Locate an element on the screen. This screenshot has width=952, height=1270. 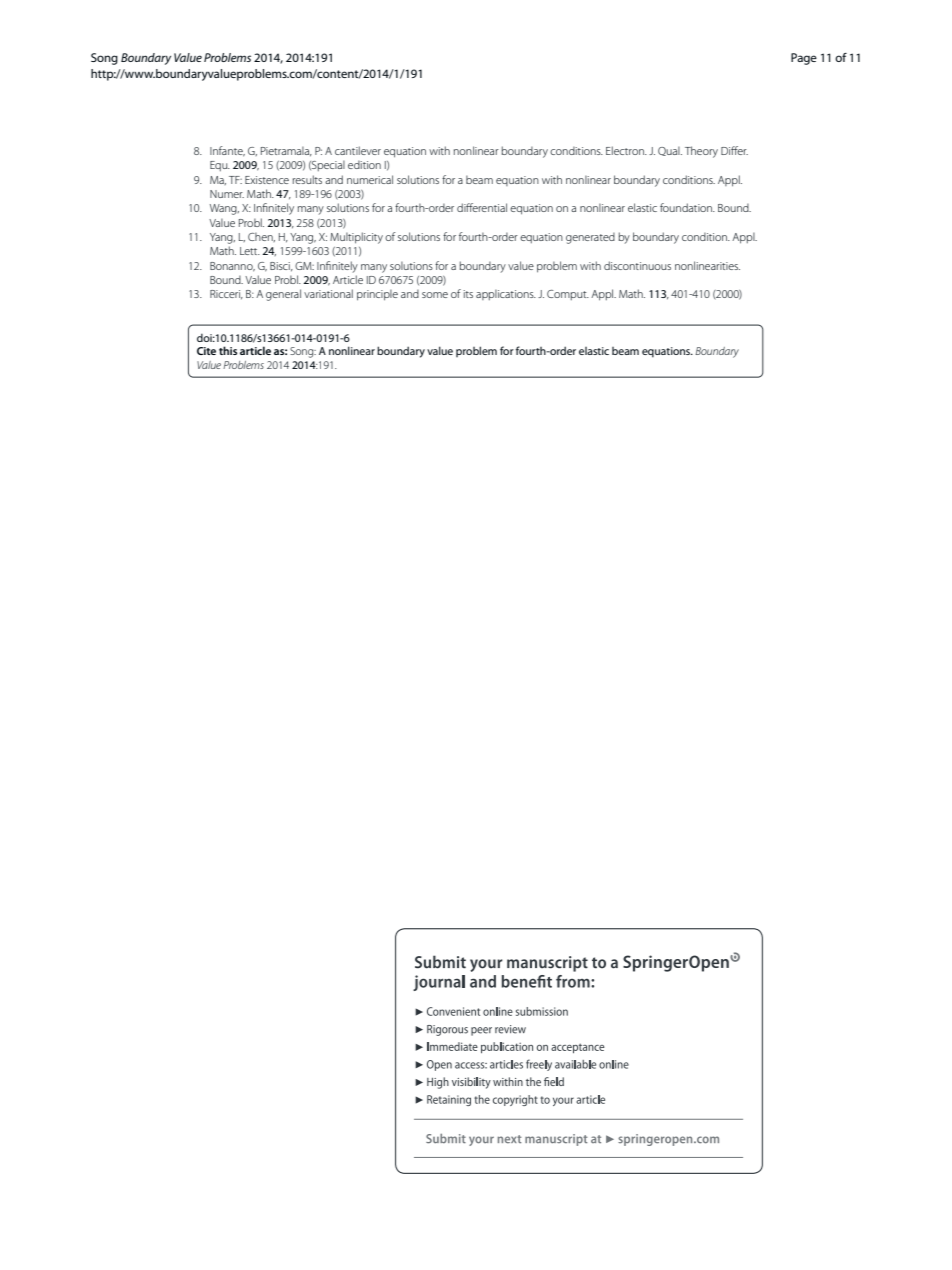
Page is located at coordinates (804, 59).
